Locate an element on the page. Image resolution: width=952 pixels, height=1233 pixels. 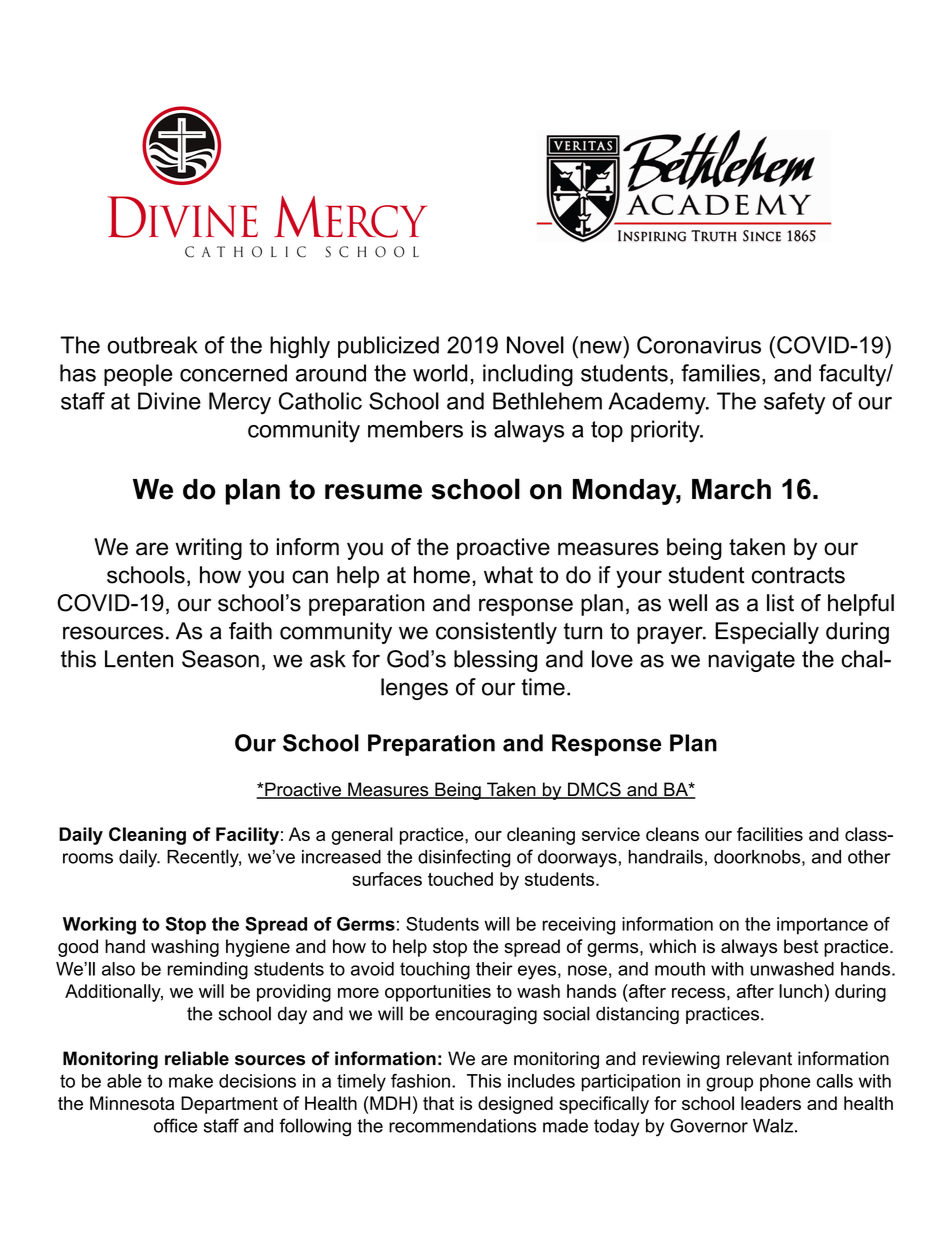
Lenten is located at coordinates (139, 659).
